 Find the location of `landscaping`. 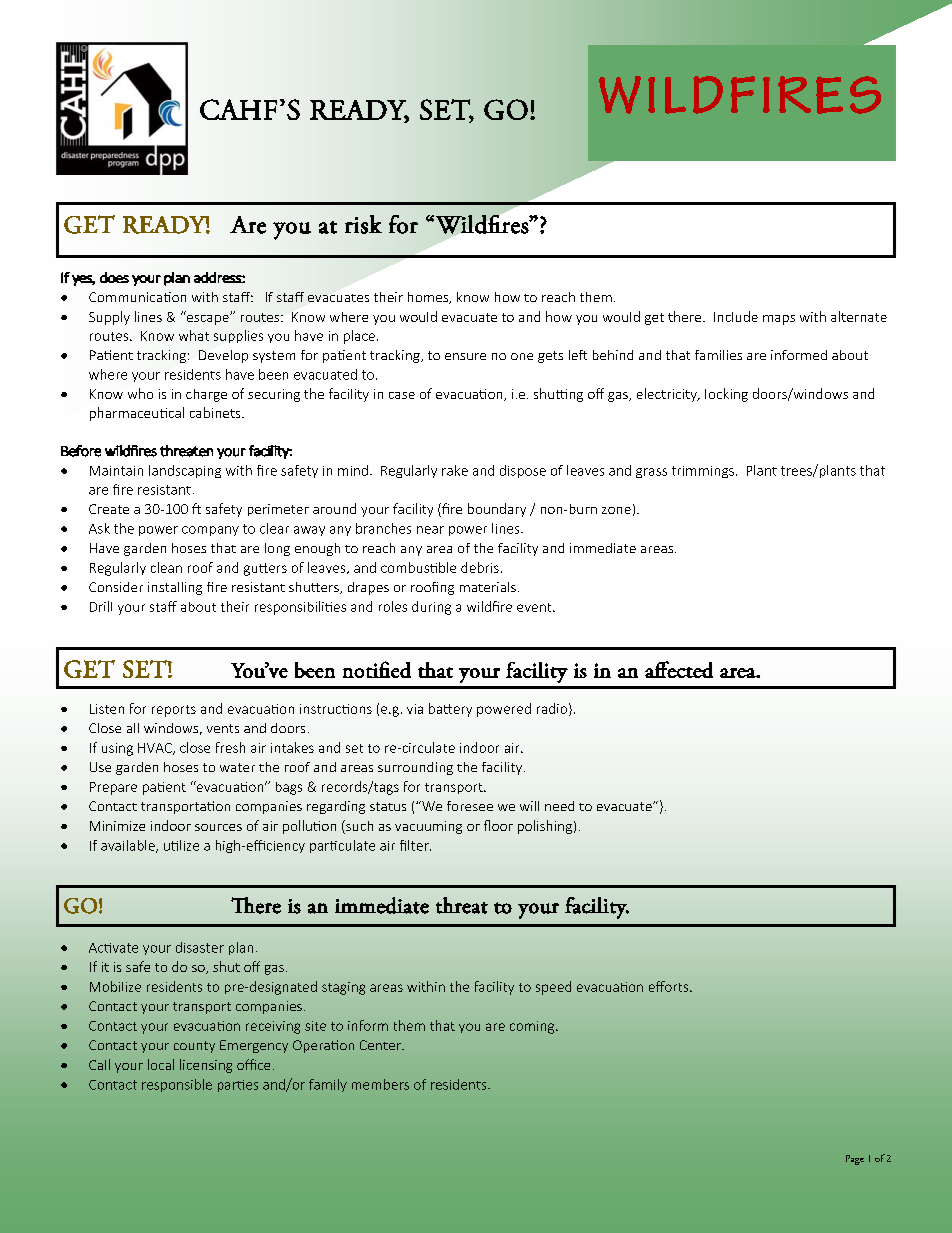

landscaping is located at coordinates (185, 471).
